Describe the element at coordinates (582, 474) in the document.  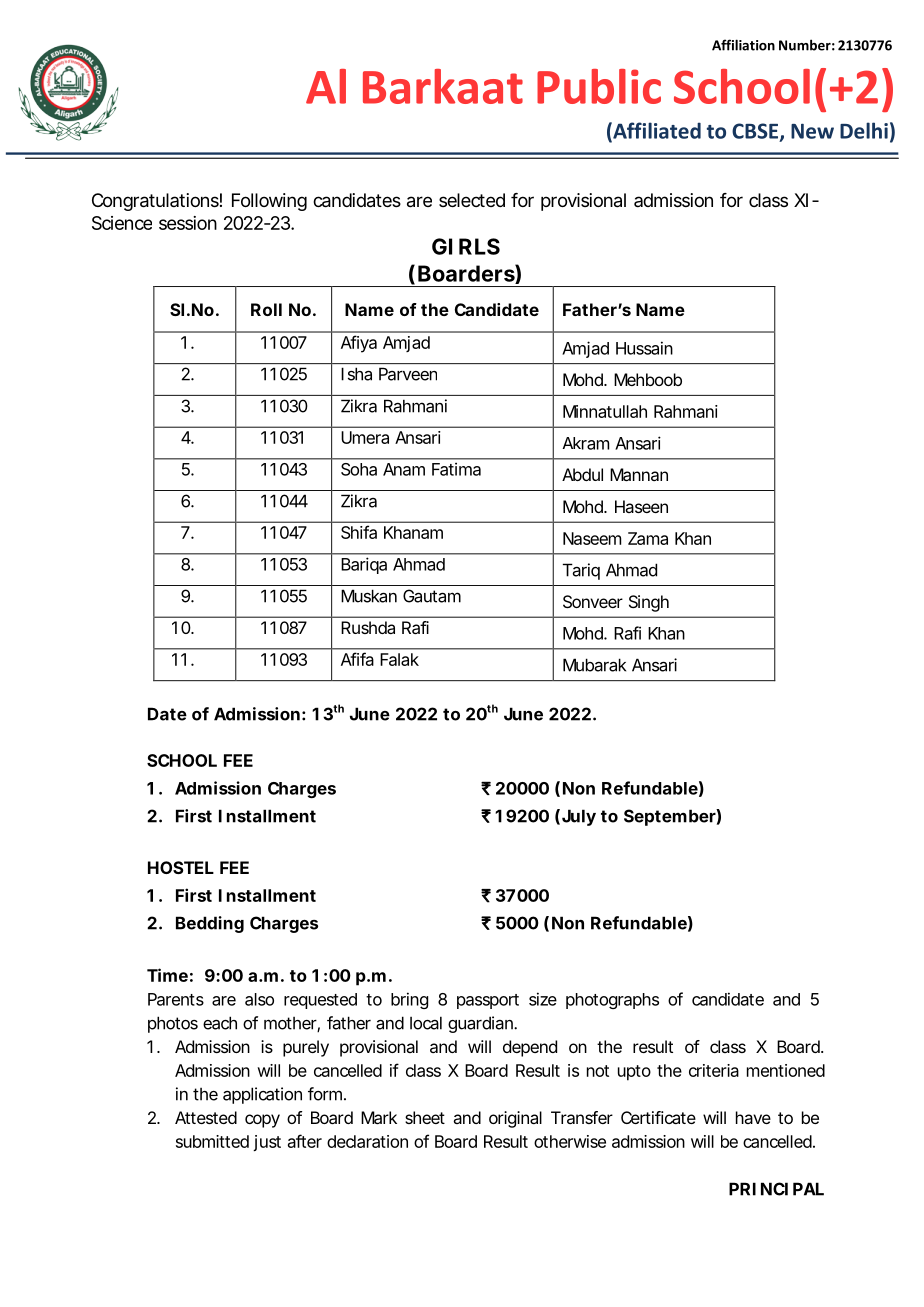
I see `Abdul` at that location.
